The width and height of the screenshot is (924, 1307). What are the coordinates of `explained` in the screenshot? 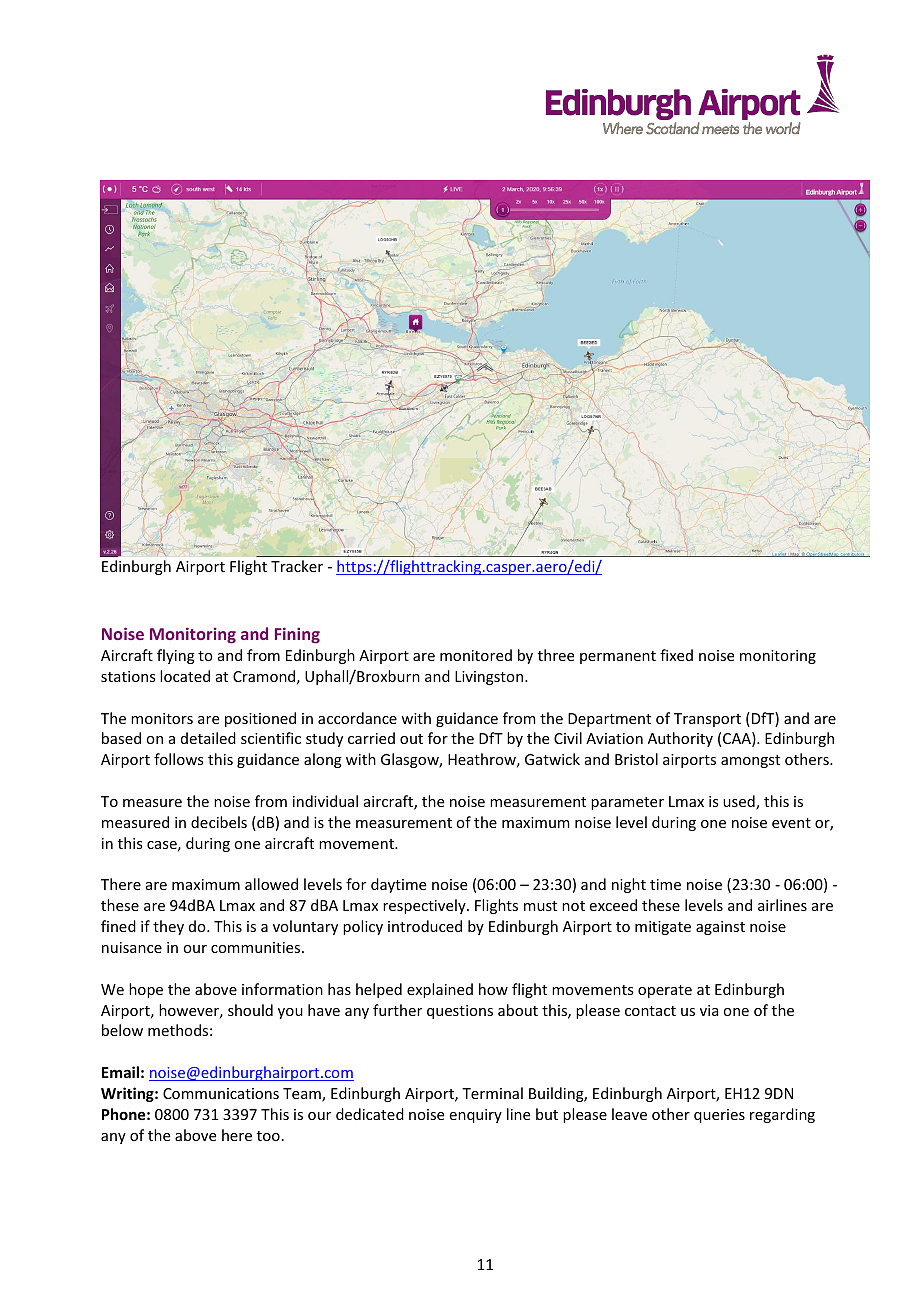 It's located at (440, 990).
